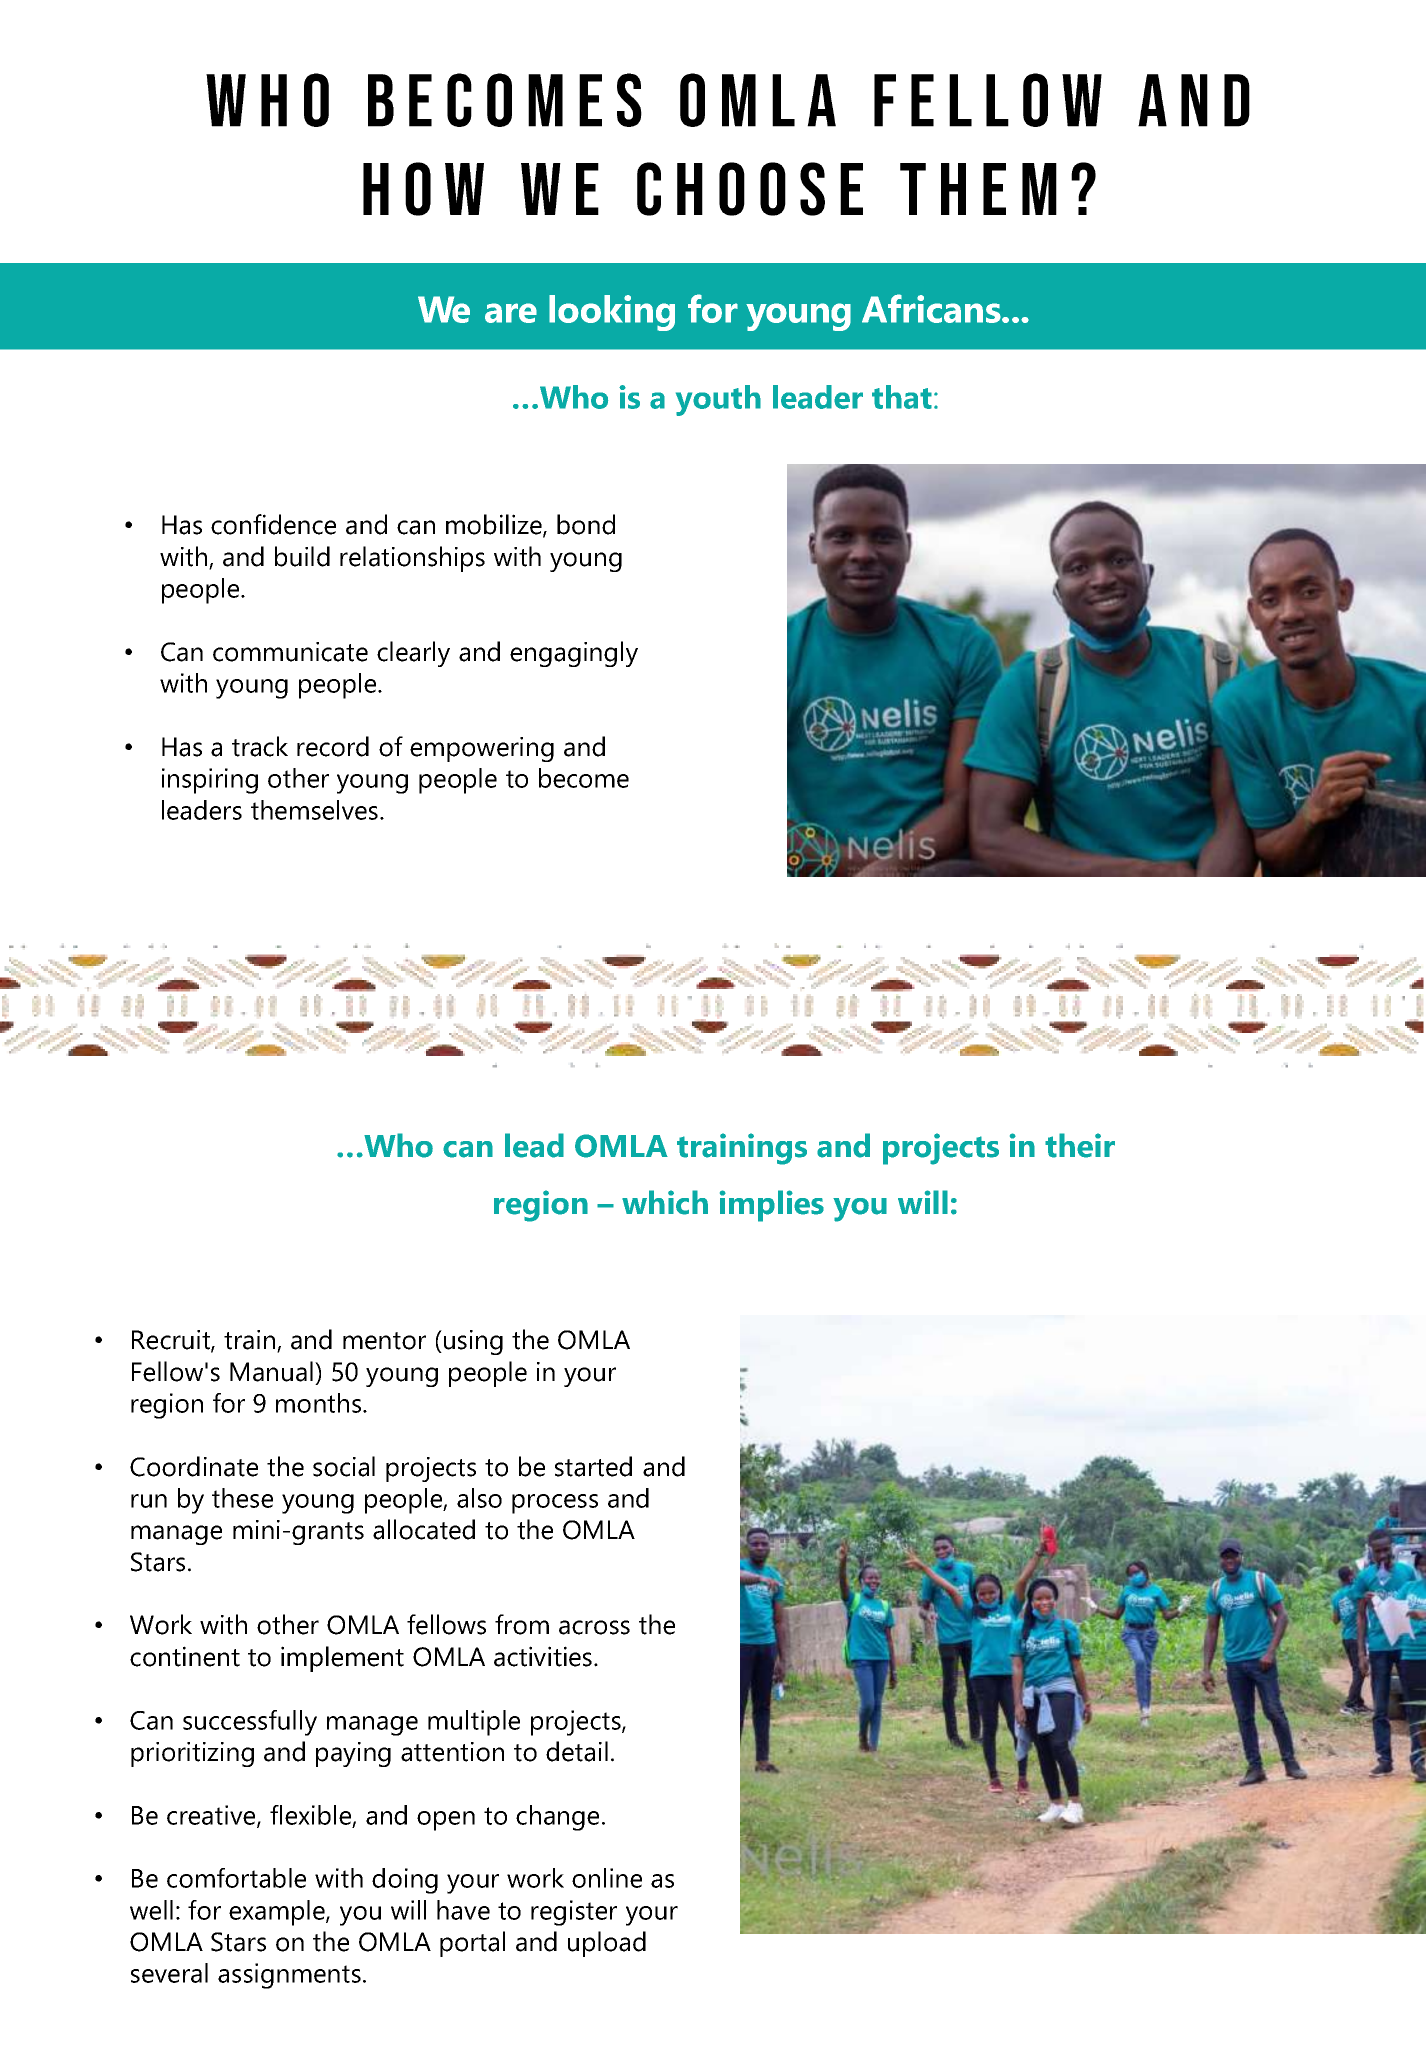 Image resolution: width=1426 pixels, height=2059 pixels. What do you see at coordinates (384, 1341) in the page?
I see `mentor` at bounding box center [384, 1341].
